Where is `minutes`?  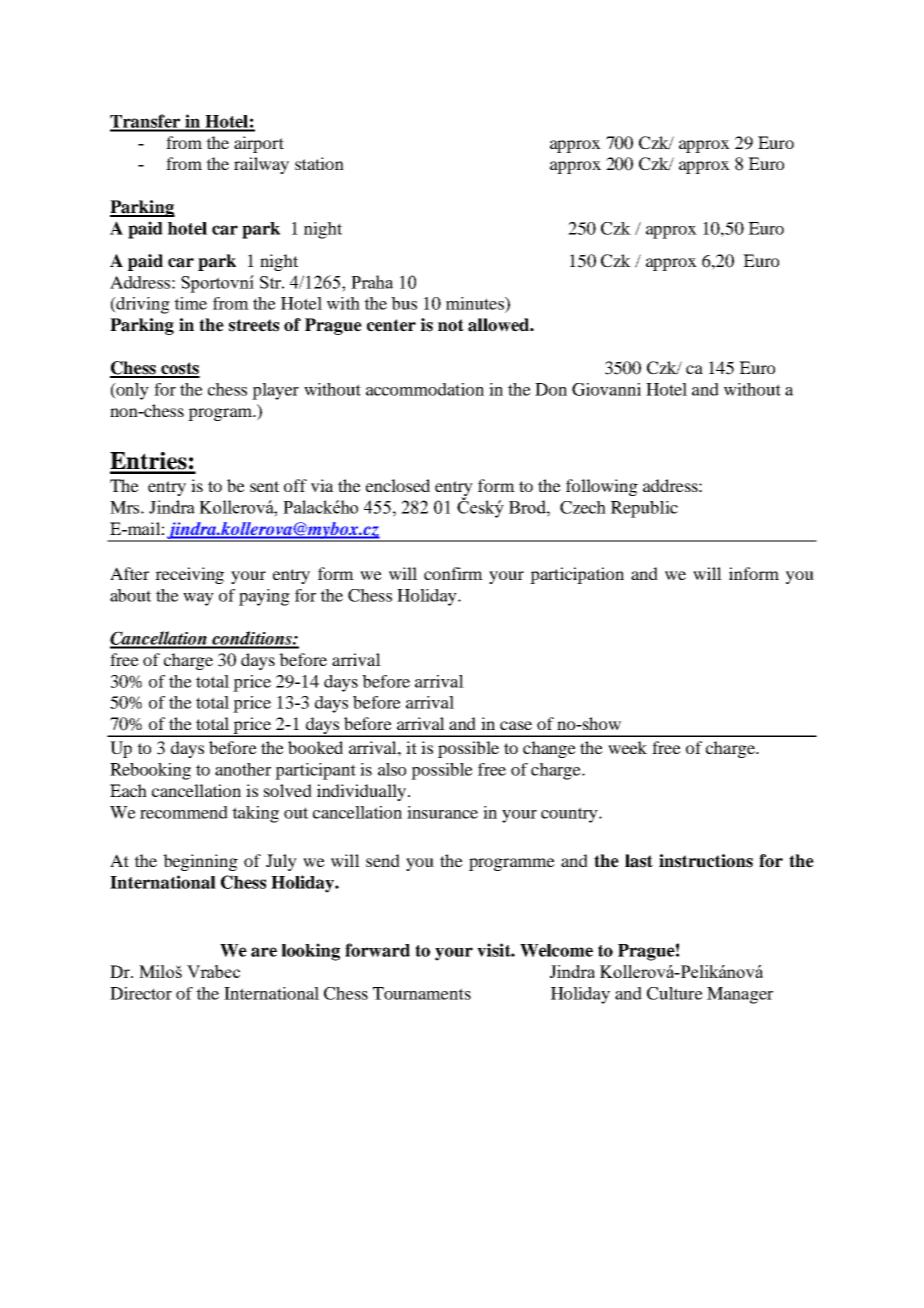 minutes is located at coordinates (476, 303).
